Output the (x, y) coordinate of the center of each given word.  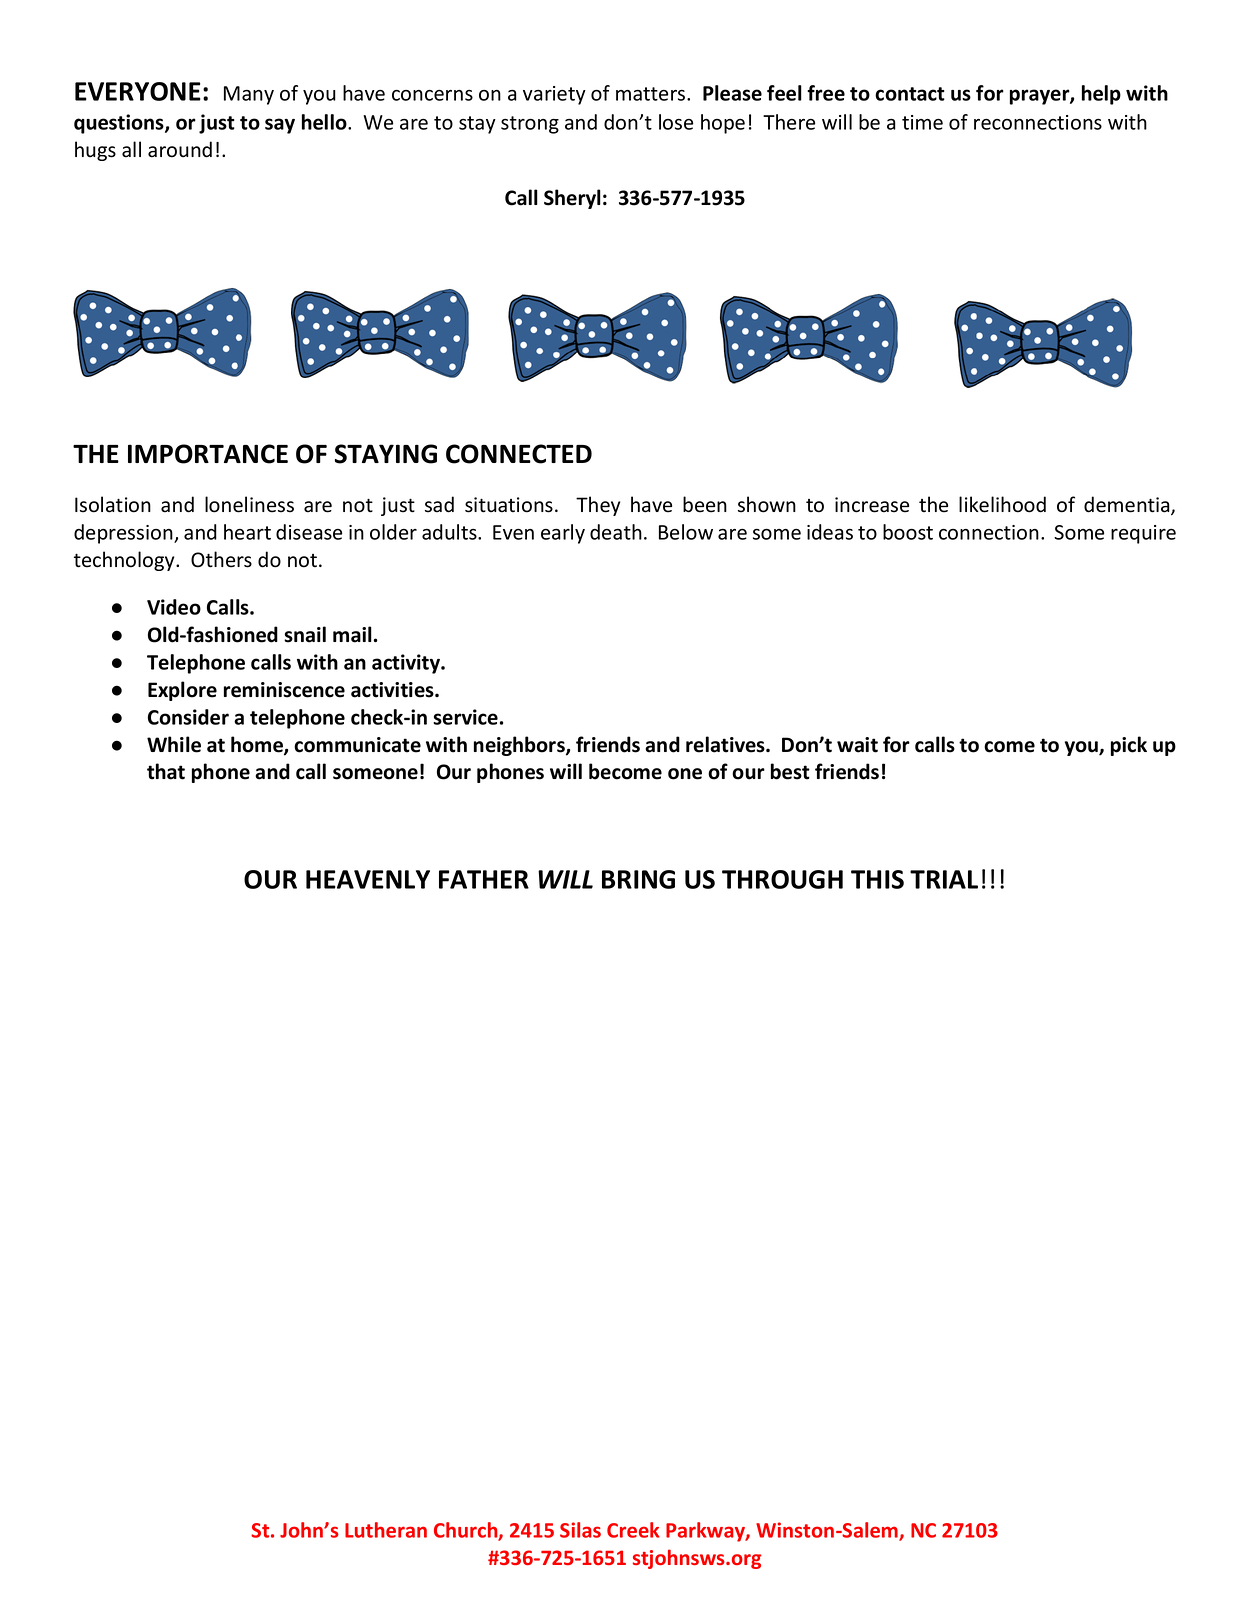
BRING (638, 879)
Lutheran (386, 1530)
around (180, 149)
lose (676, 122)
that (166, 771)
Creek (633, 1530)
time (922, 122)
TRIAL (944, 879)
